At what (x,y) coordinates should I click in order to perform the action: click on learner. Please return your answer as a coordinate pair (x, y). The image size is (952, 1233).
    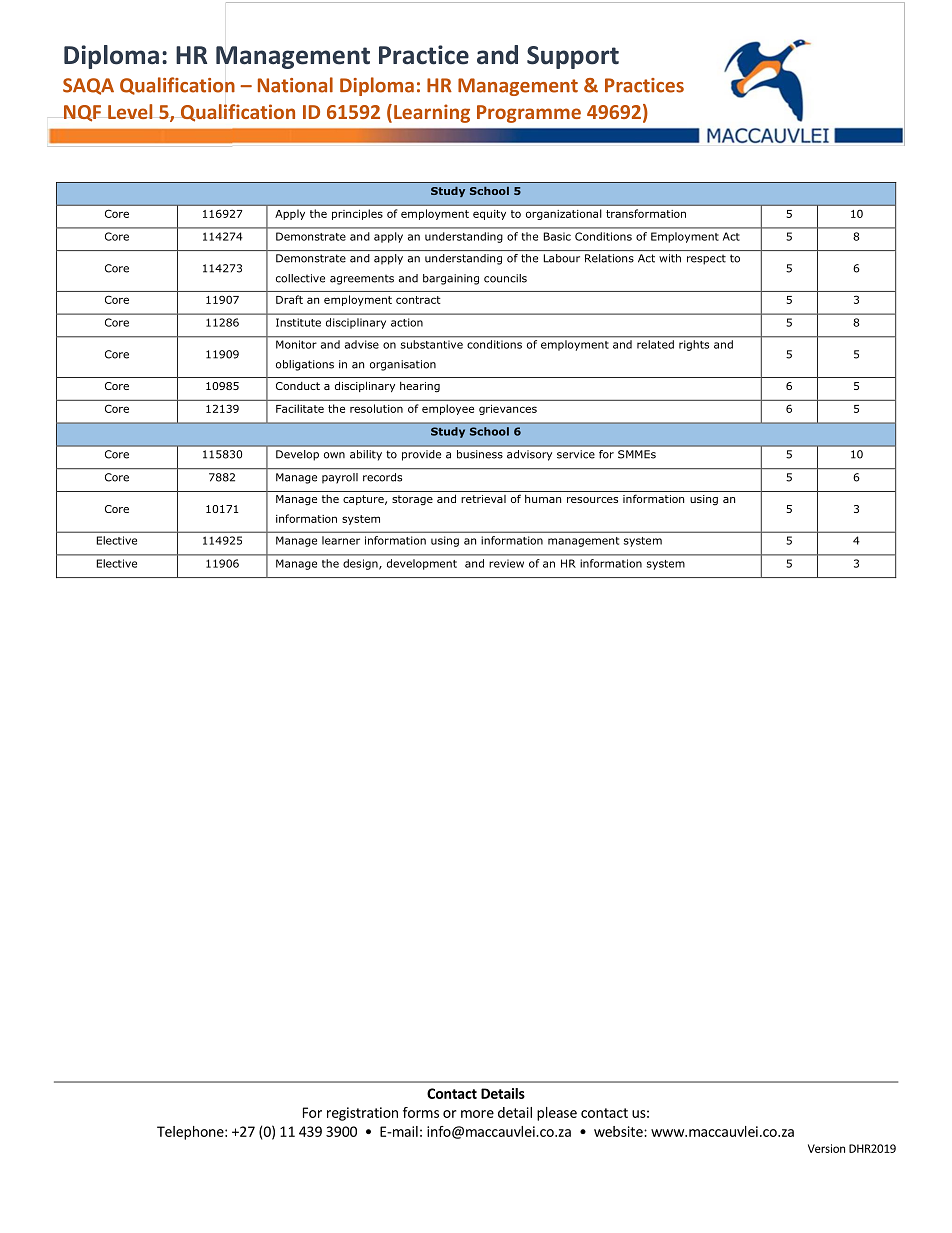
    Looking at the image, I should click on (341, 540).
